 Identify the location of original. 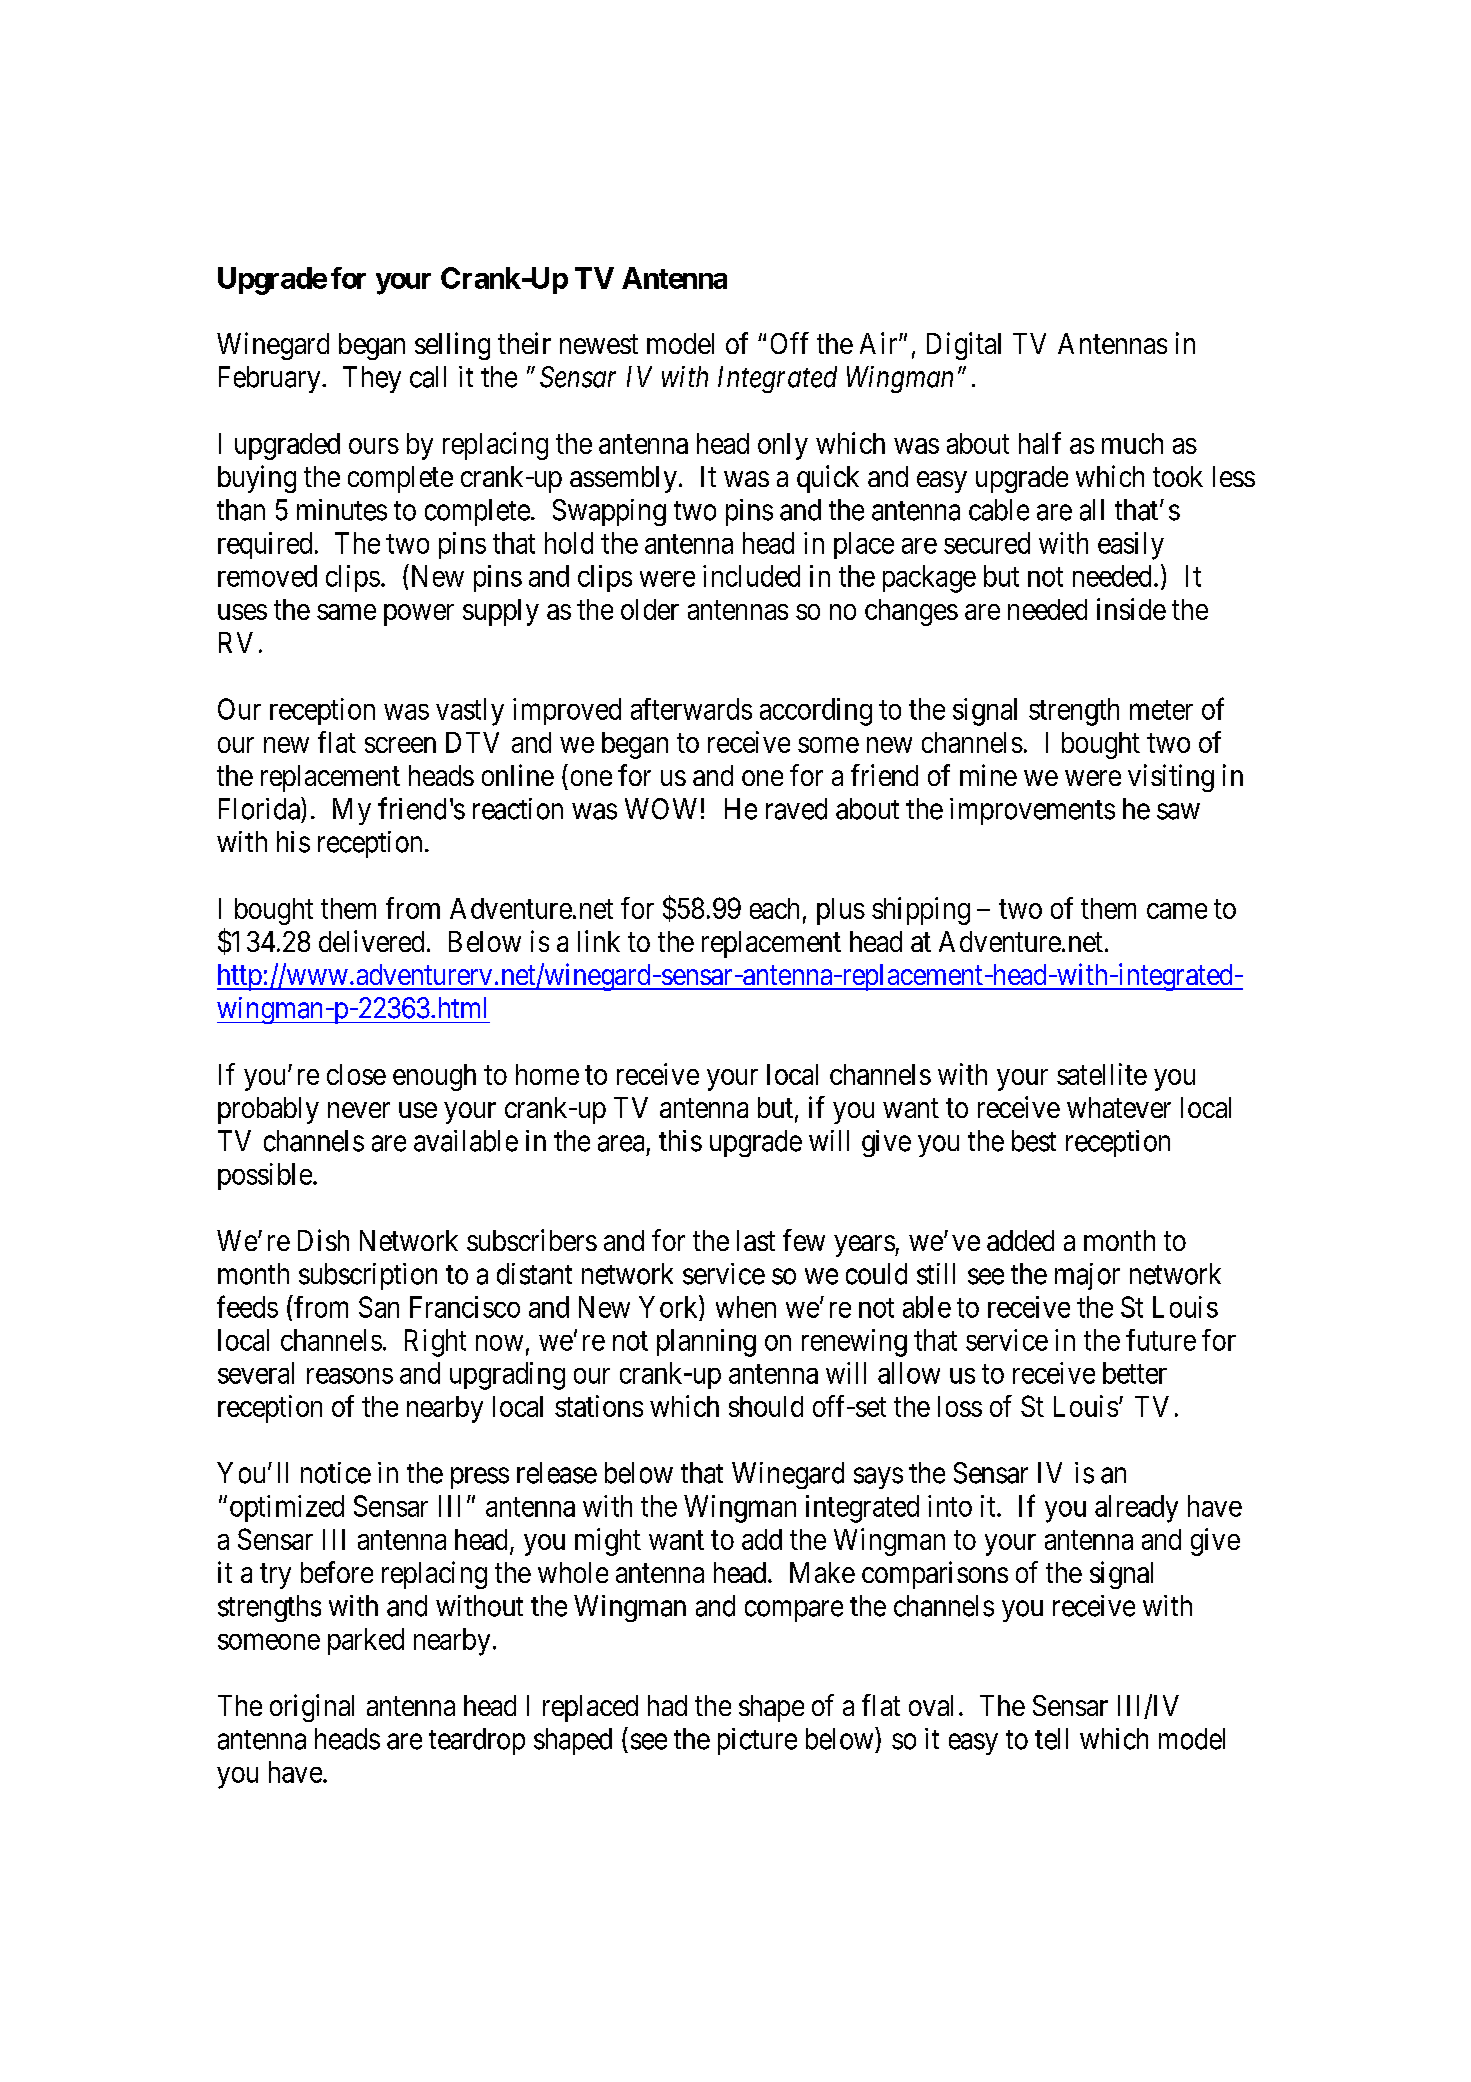
(312, 1708).
